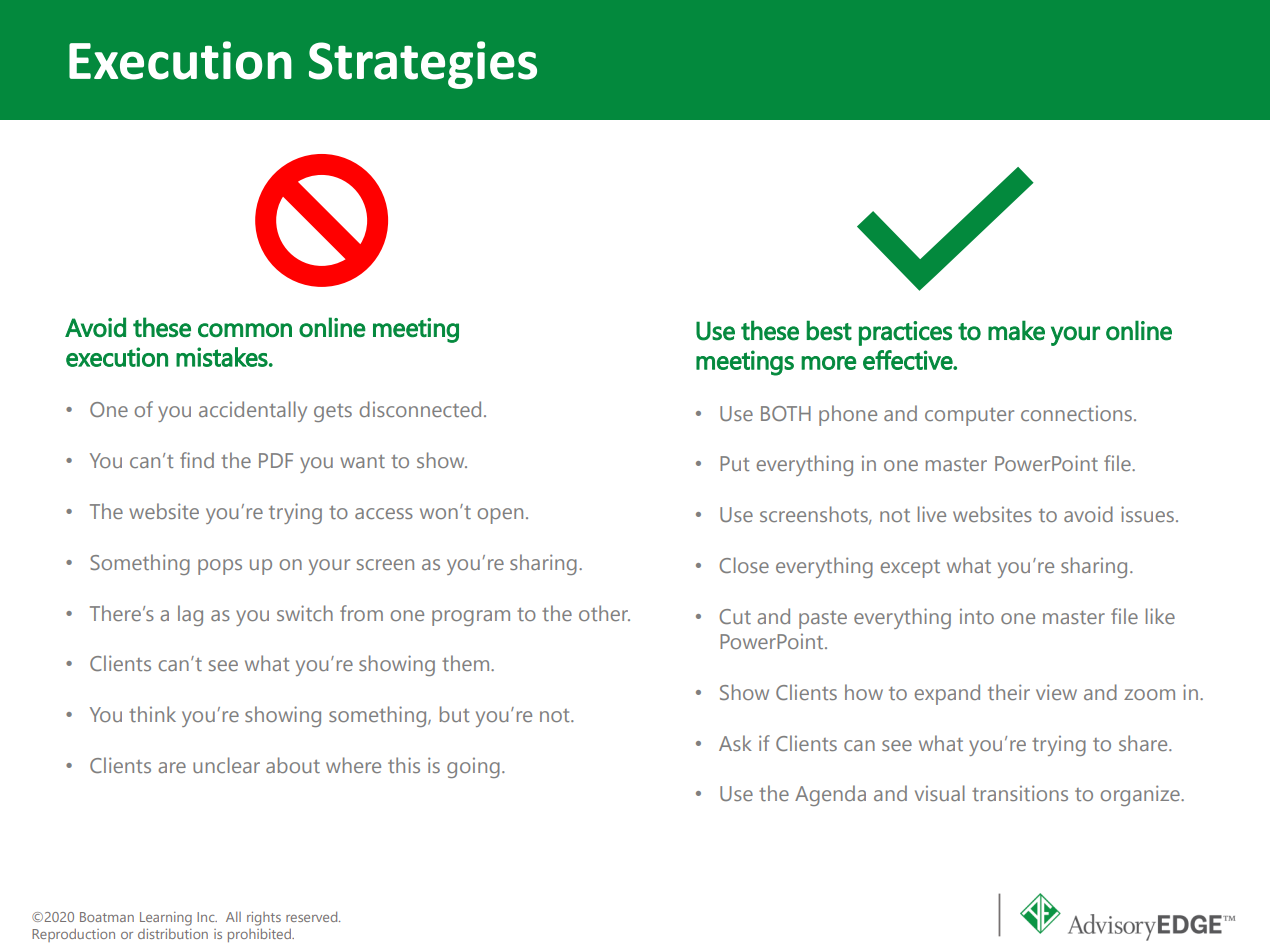 The width and height of the page is (1270, 952). I want to click on Strategies, so click(423, 65).
